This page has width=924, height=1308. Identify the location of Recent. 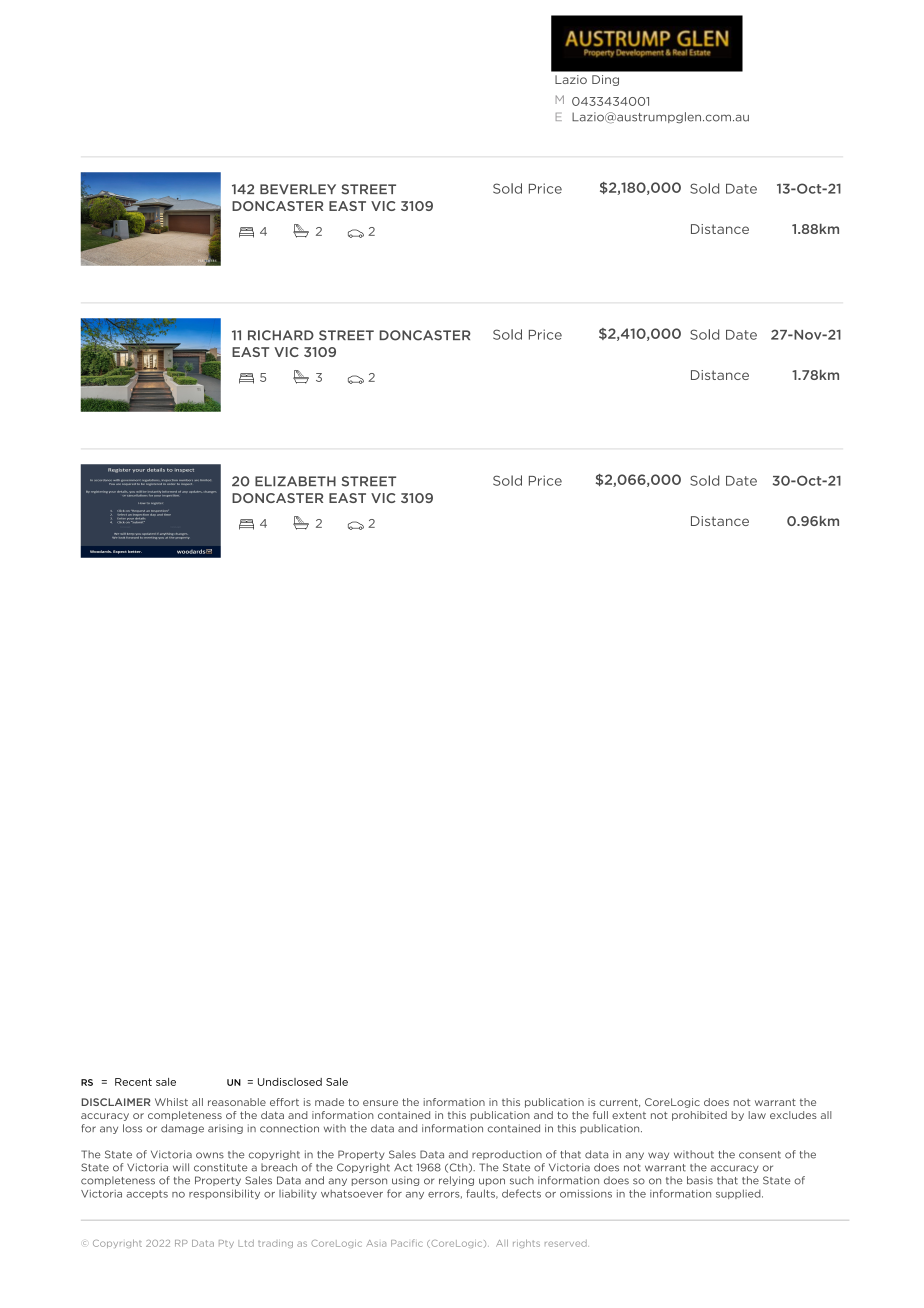
(133, 1082).
